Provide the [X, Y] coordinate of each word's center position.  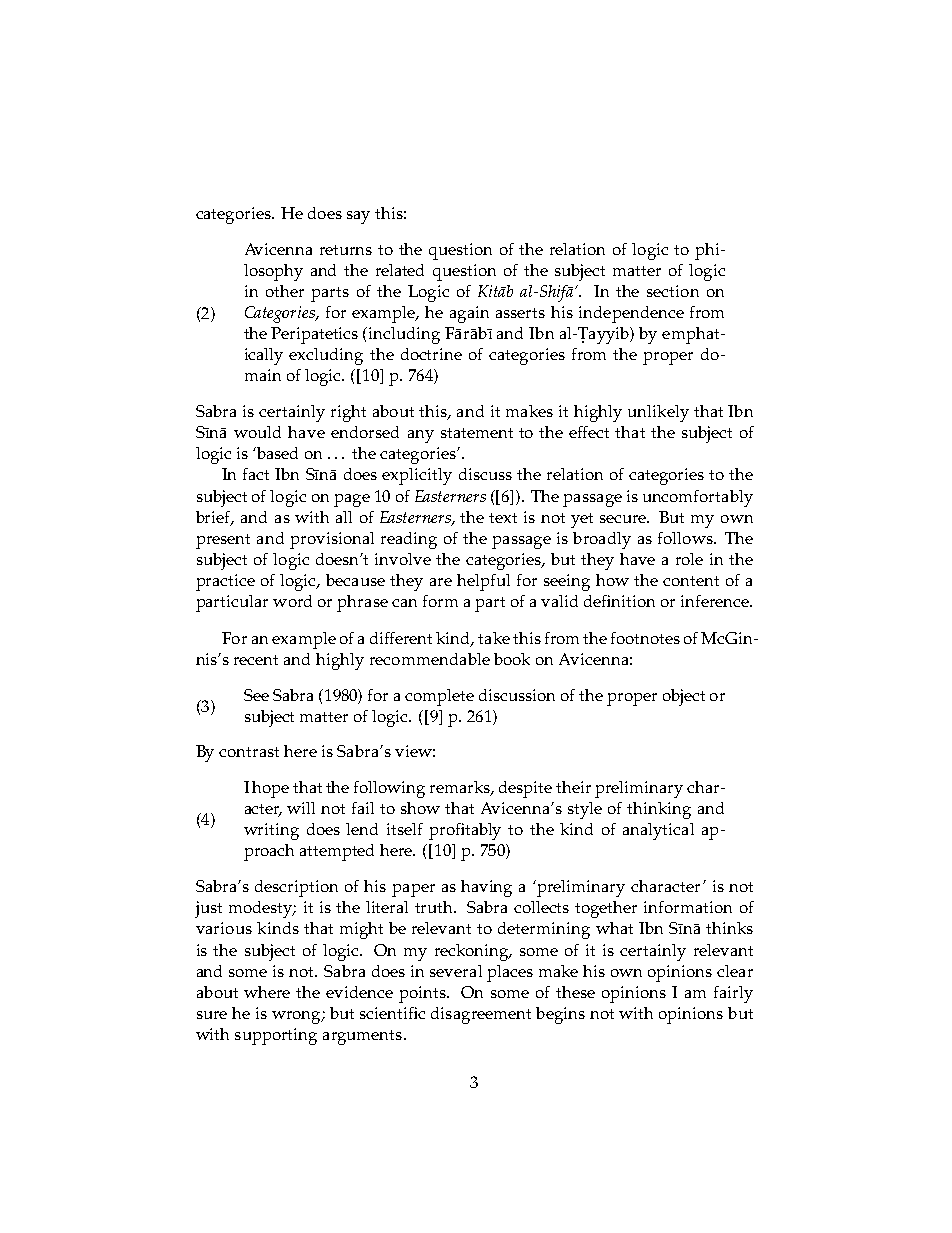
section [673, 291]
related [400, 270]
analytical [658, 831]
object [684, 697]
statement [477, 433]
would [257, 432]
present [223, 541]
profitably [465, 831]
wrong [297, 1017]
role [689, 559]
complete [439, 697]
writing [271, 831]
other [285, 291]
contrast [249, 752]
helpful [483, 582]
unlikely [658, 413]
